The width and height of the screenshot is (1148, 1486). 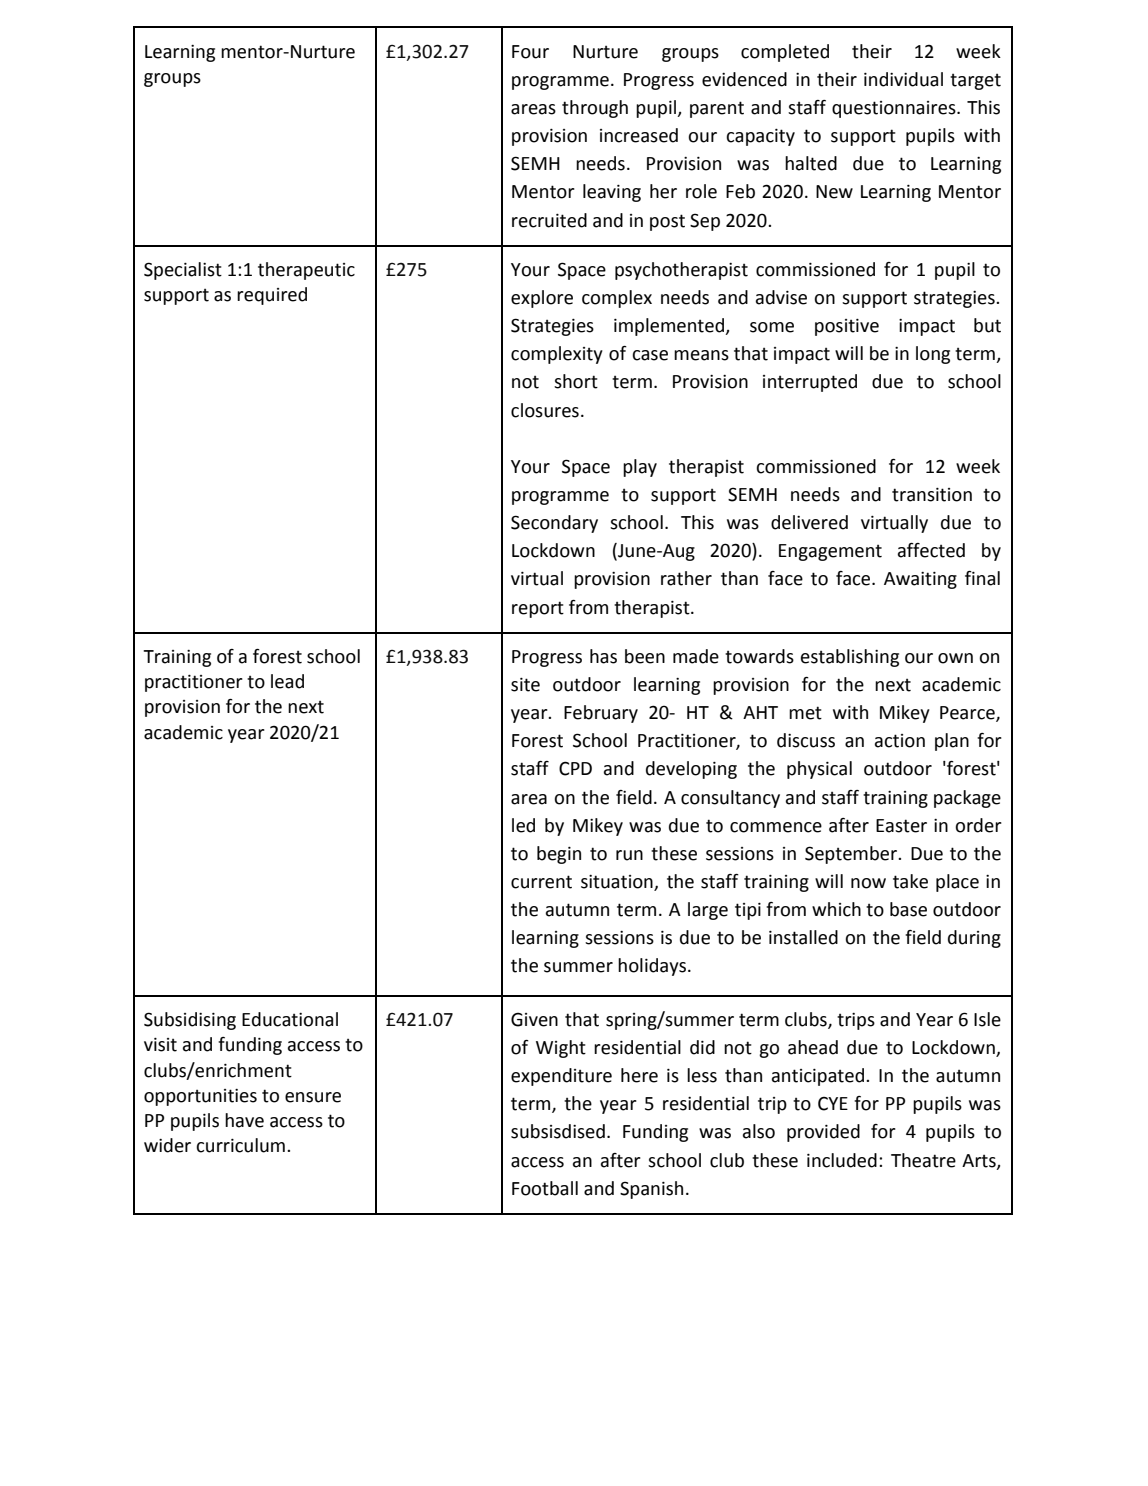 I want to click on Easter, so click(x=901, y=826).
